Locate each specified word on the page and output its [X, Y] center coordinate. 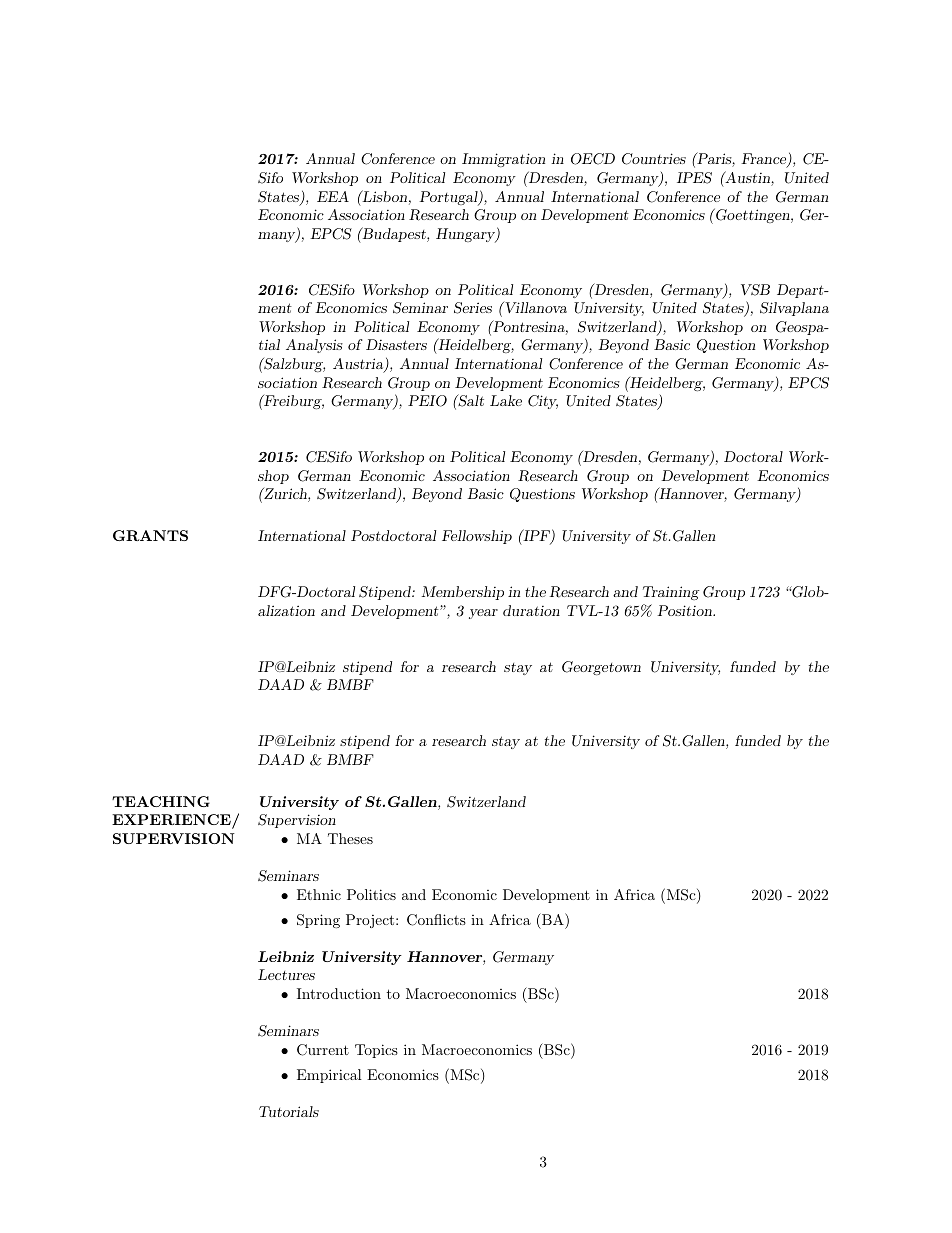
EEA [333, 196]
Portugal [449, 198]
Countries [654, 159]
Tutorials [289, 1111]
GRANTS [150, 535]
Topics [376, 1051]
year [483, 614]
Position [685, 610]
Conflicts [436, 920]
